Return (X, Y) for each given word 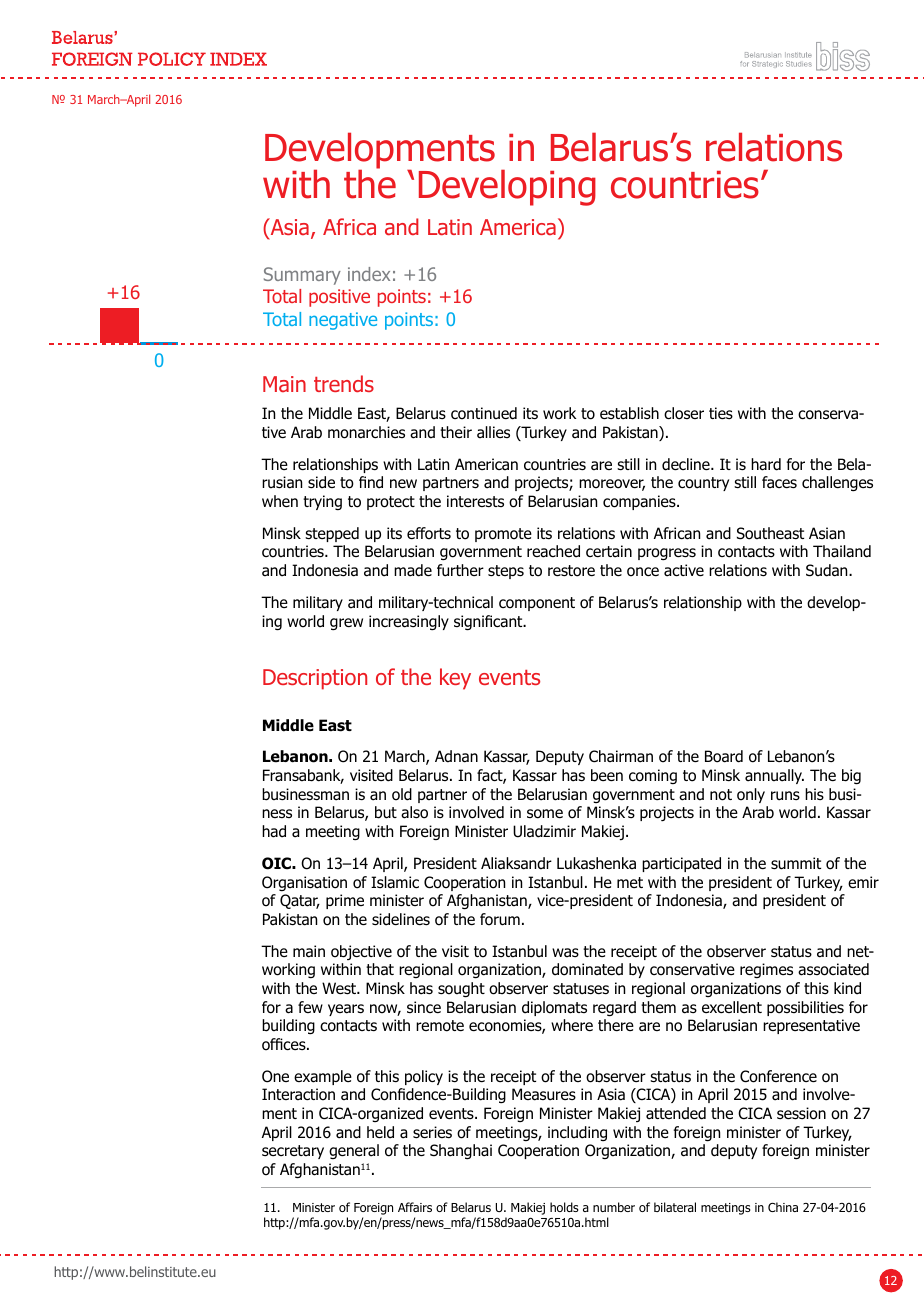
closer (684, 413)
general (354, 1151)
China (783, 1207)
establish (629, 413)
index (369, 274)
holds (564, 1207)
